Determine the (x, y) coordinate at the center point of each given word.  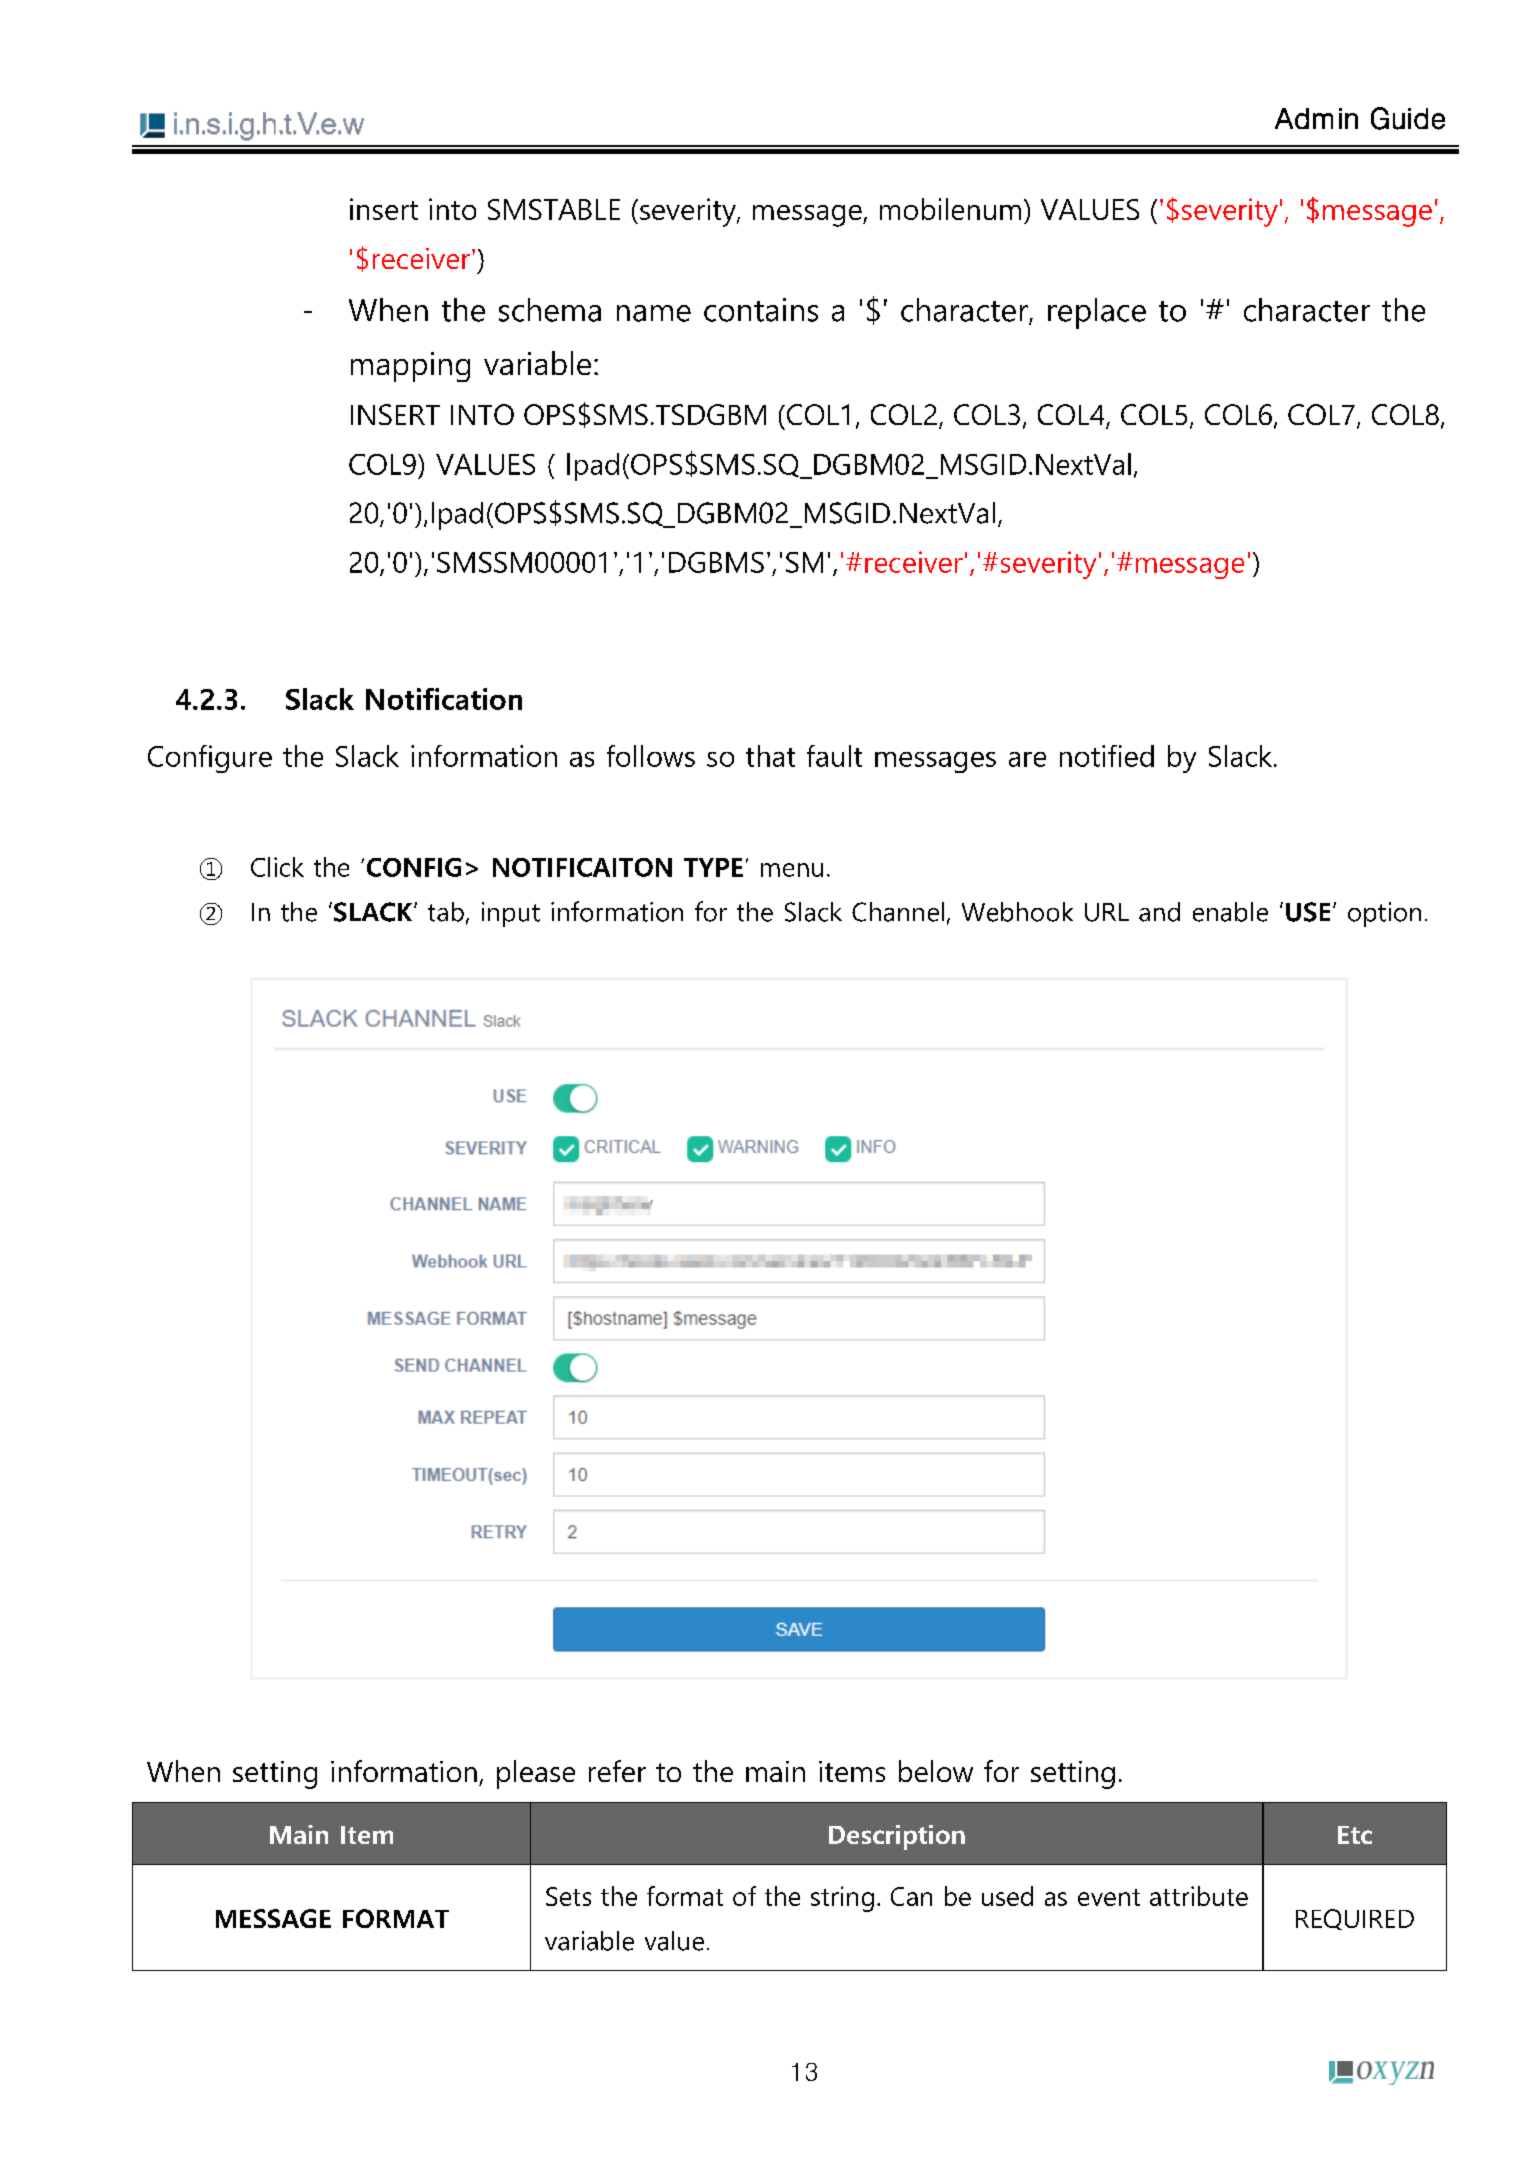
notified (1107, 756)
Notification (444, 699)
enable (1230, 912)
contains (761, 310)
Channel (898, 912)
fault (834, 756)
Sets (568, 1896)
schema (550, 310)
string (842, 1899)
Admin (1316, 118)
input (511, 914)
